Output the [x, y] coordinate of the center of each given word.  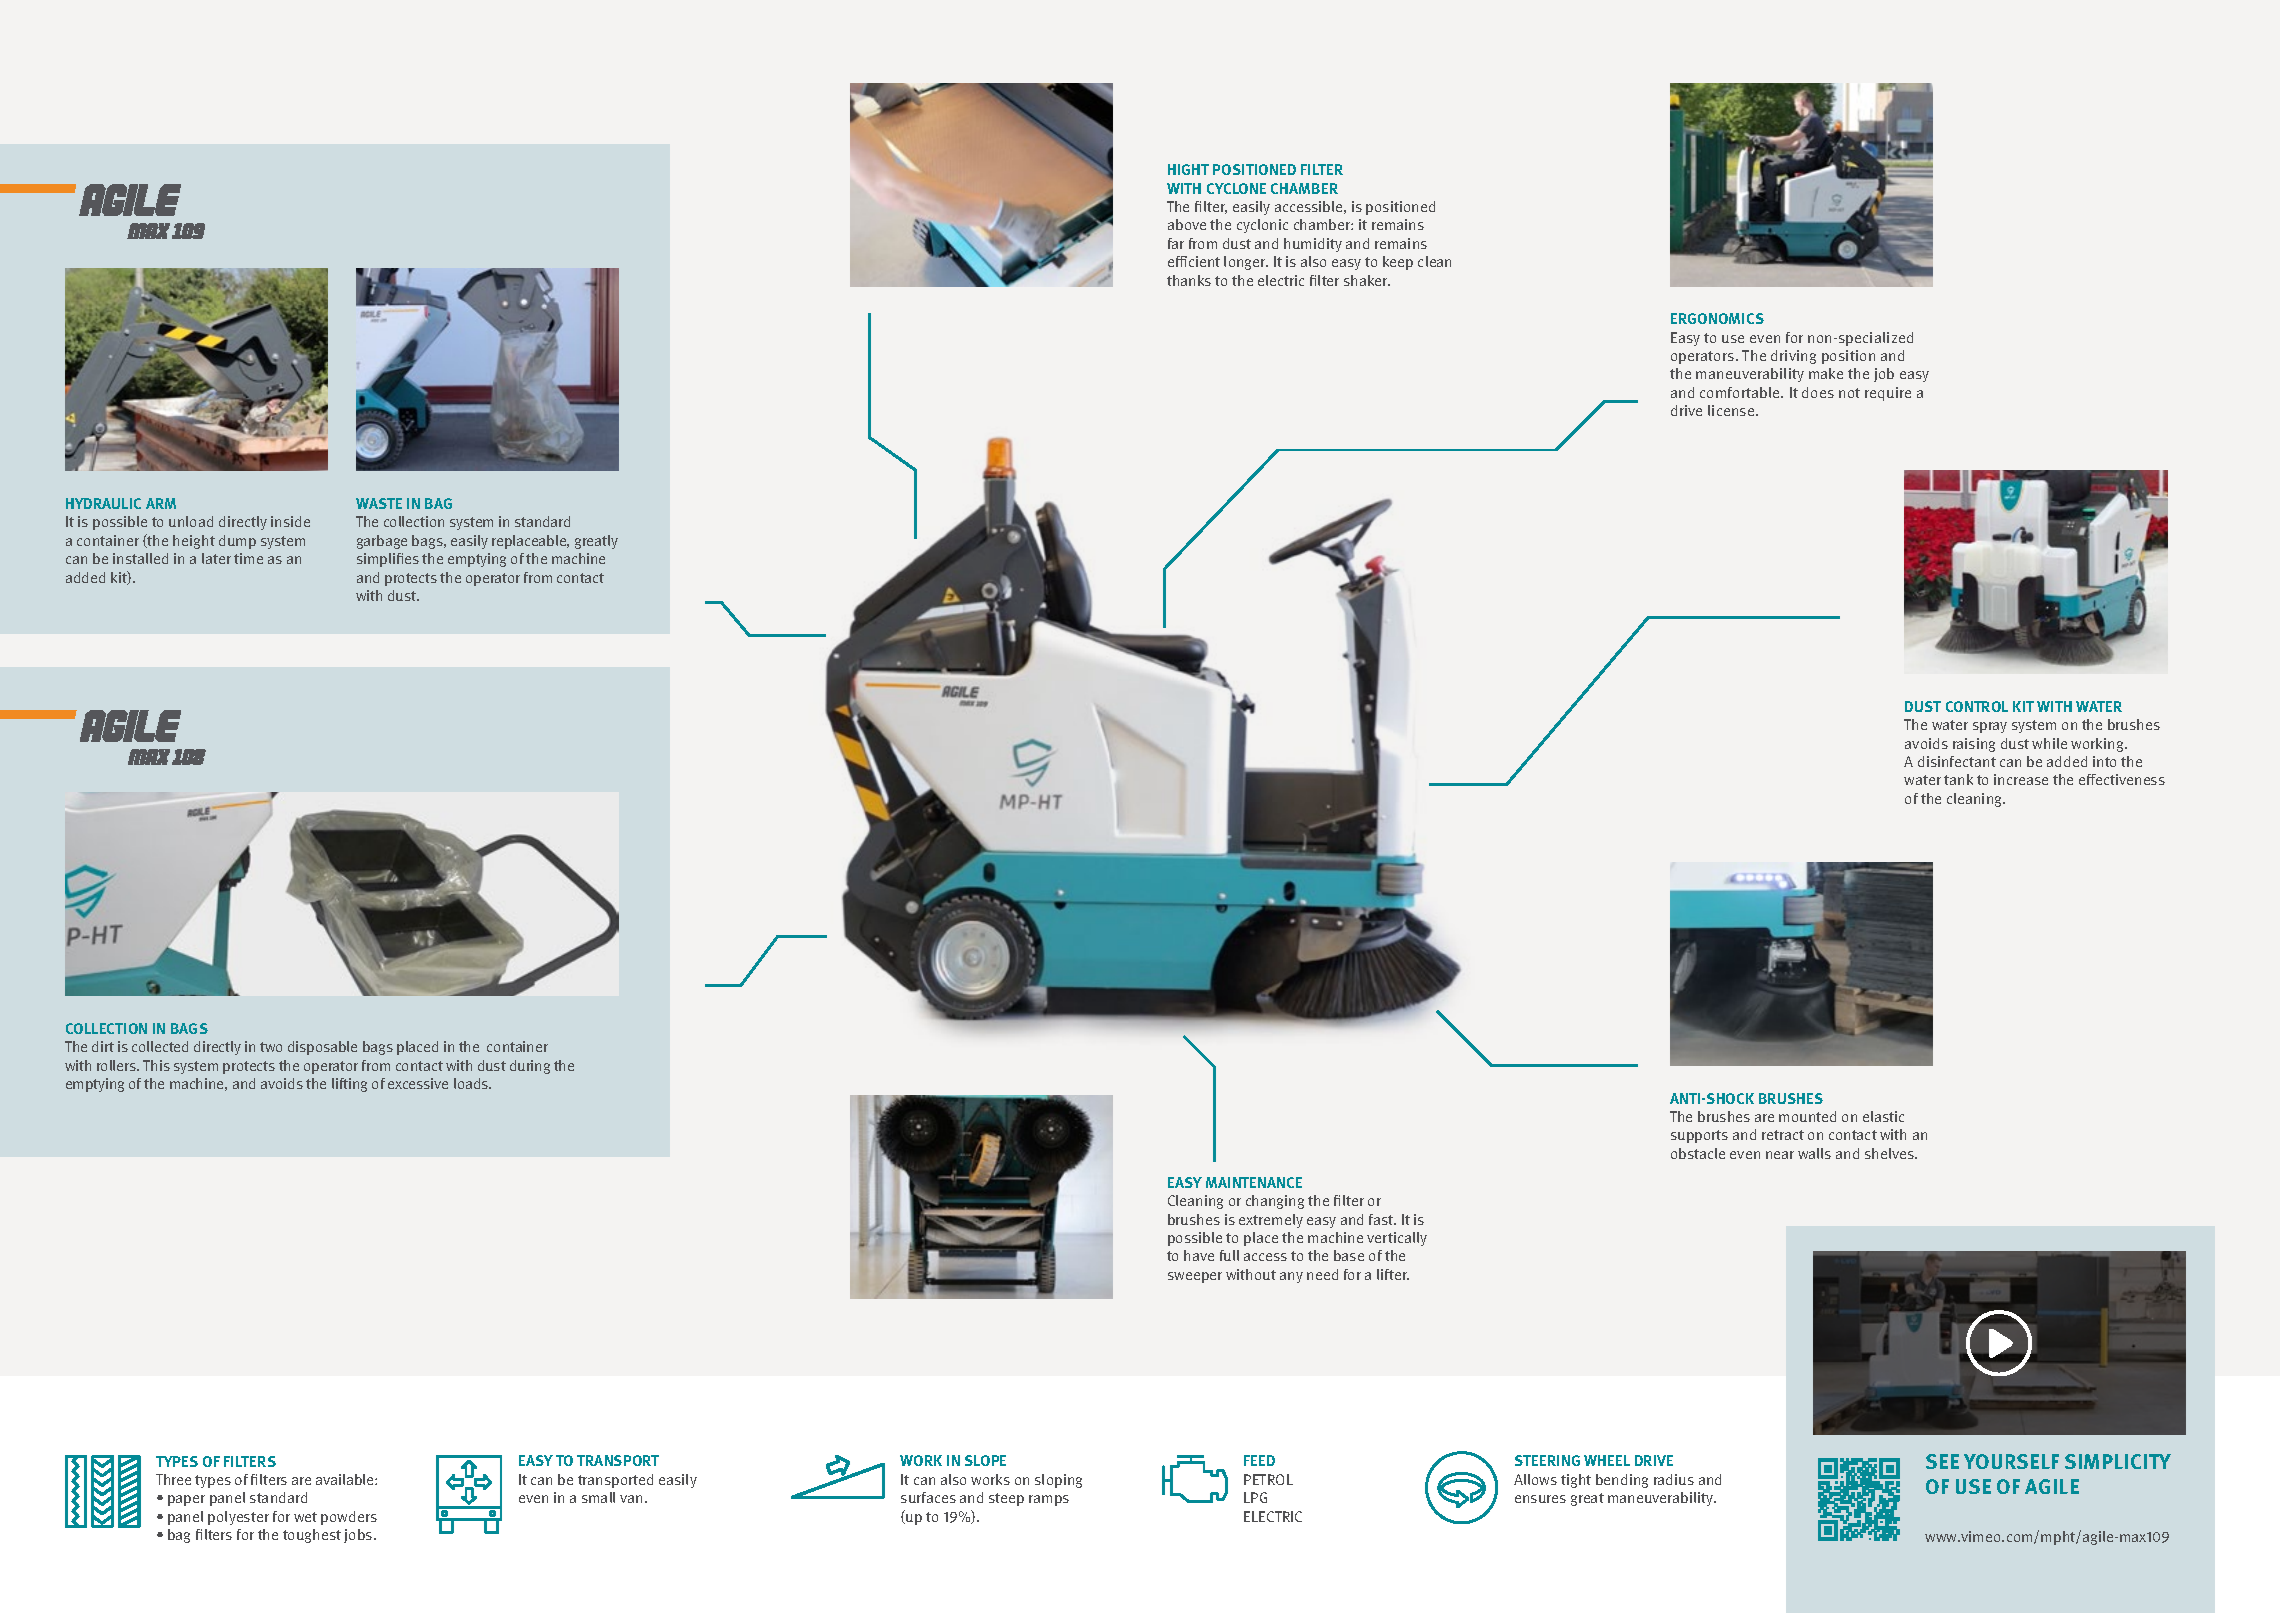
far [1176, 243]
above [1187, 224]
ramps [1049, 1500]
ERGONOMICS [1717, 318]
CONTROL [1977, 706]
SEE [1942, 1461]
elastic [1883, 1116]
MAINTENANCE [1254, 1182]
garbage [382, 542]
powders [349, 1518]
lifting [349, 1085]
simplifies [388, 560]
